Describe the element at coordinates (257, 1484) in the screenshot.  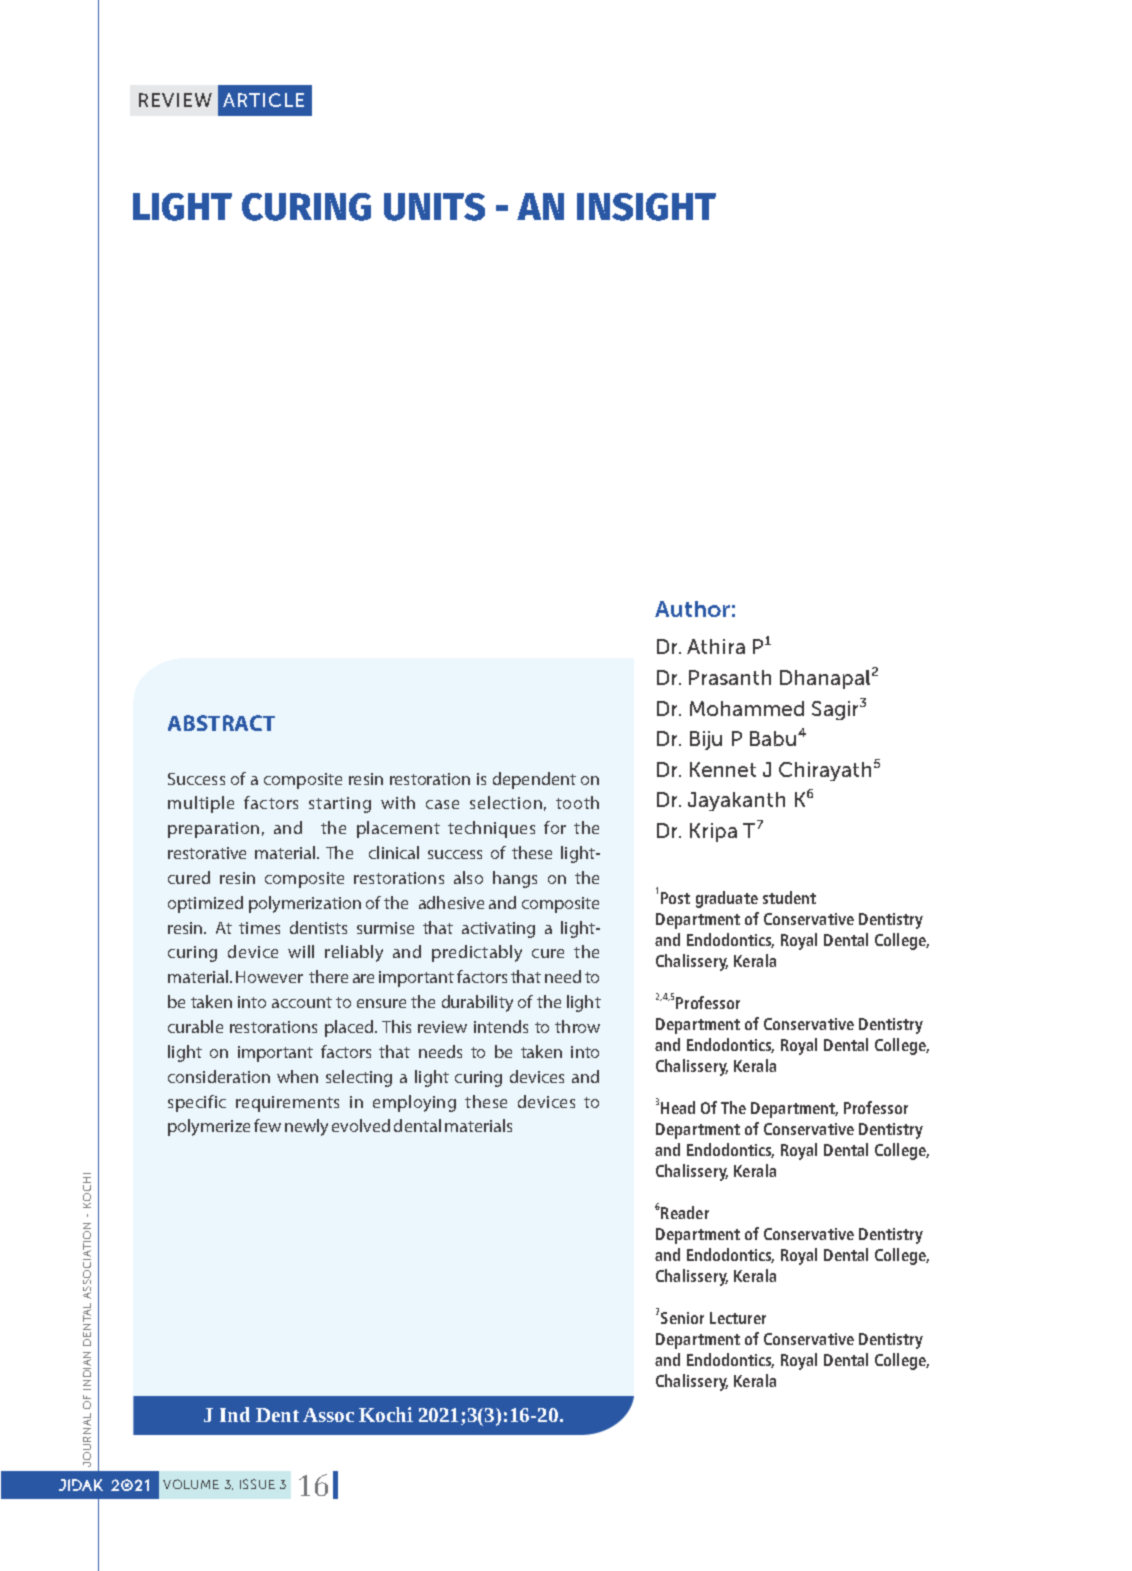
I see `ISSUE` at that location.
